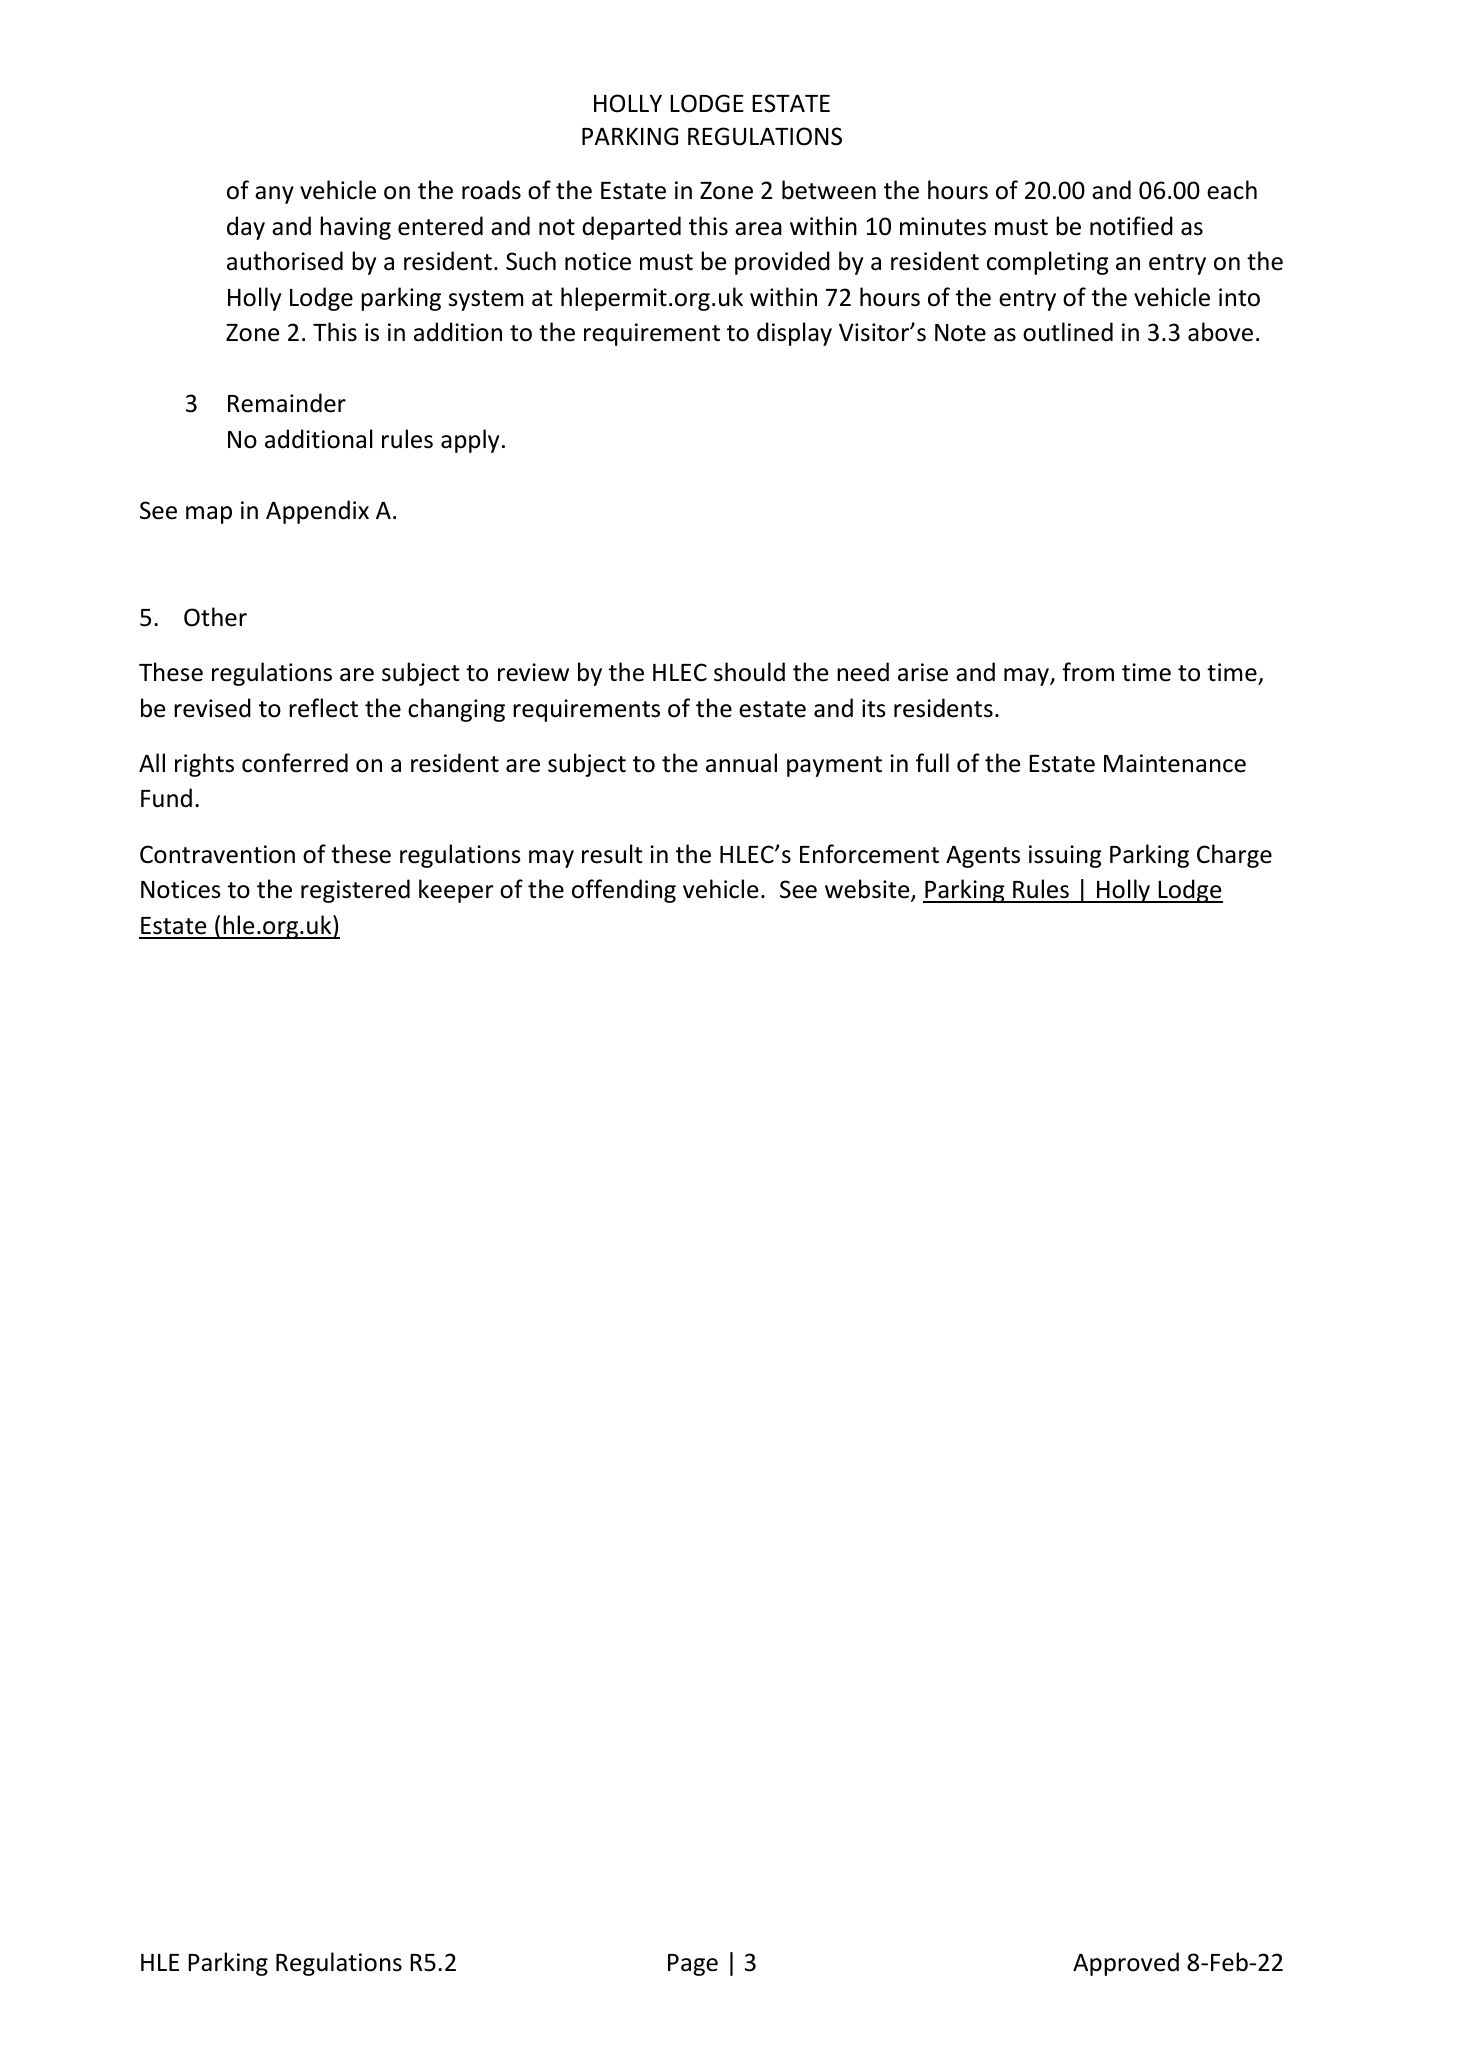 This image has width=1461, height=2066. I want to click on area, so click(758, 229).
